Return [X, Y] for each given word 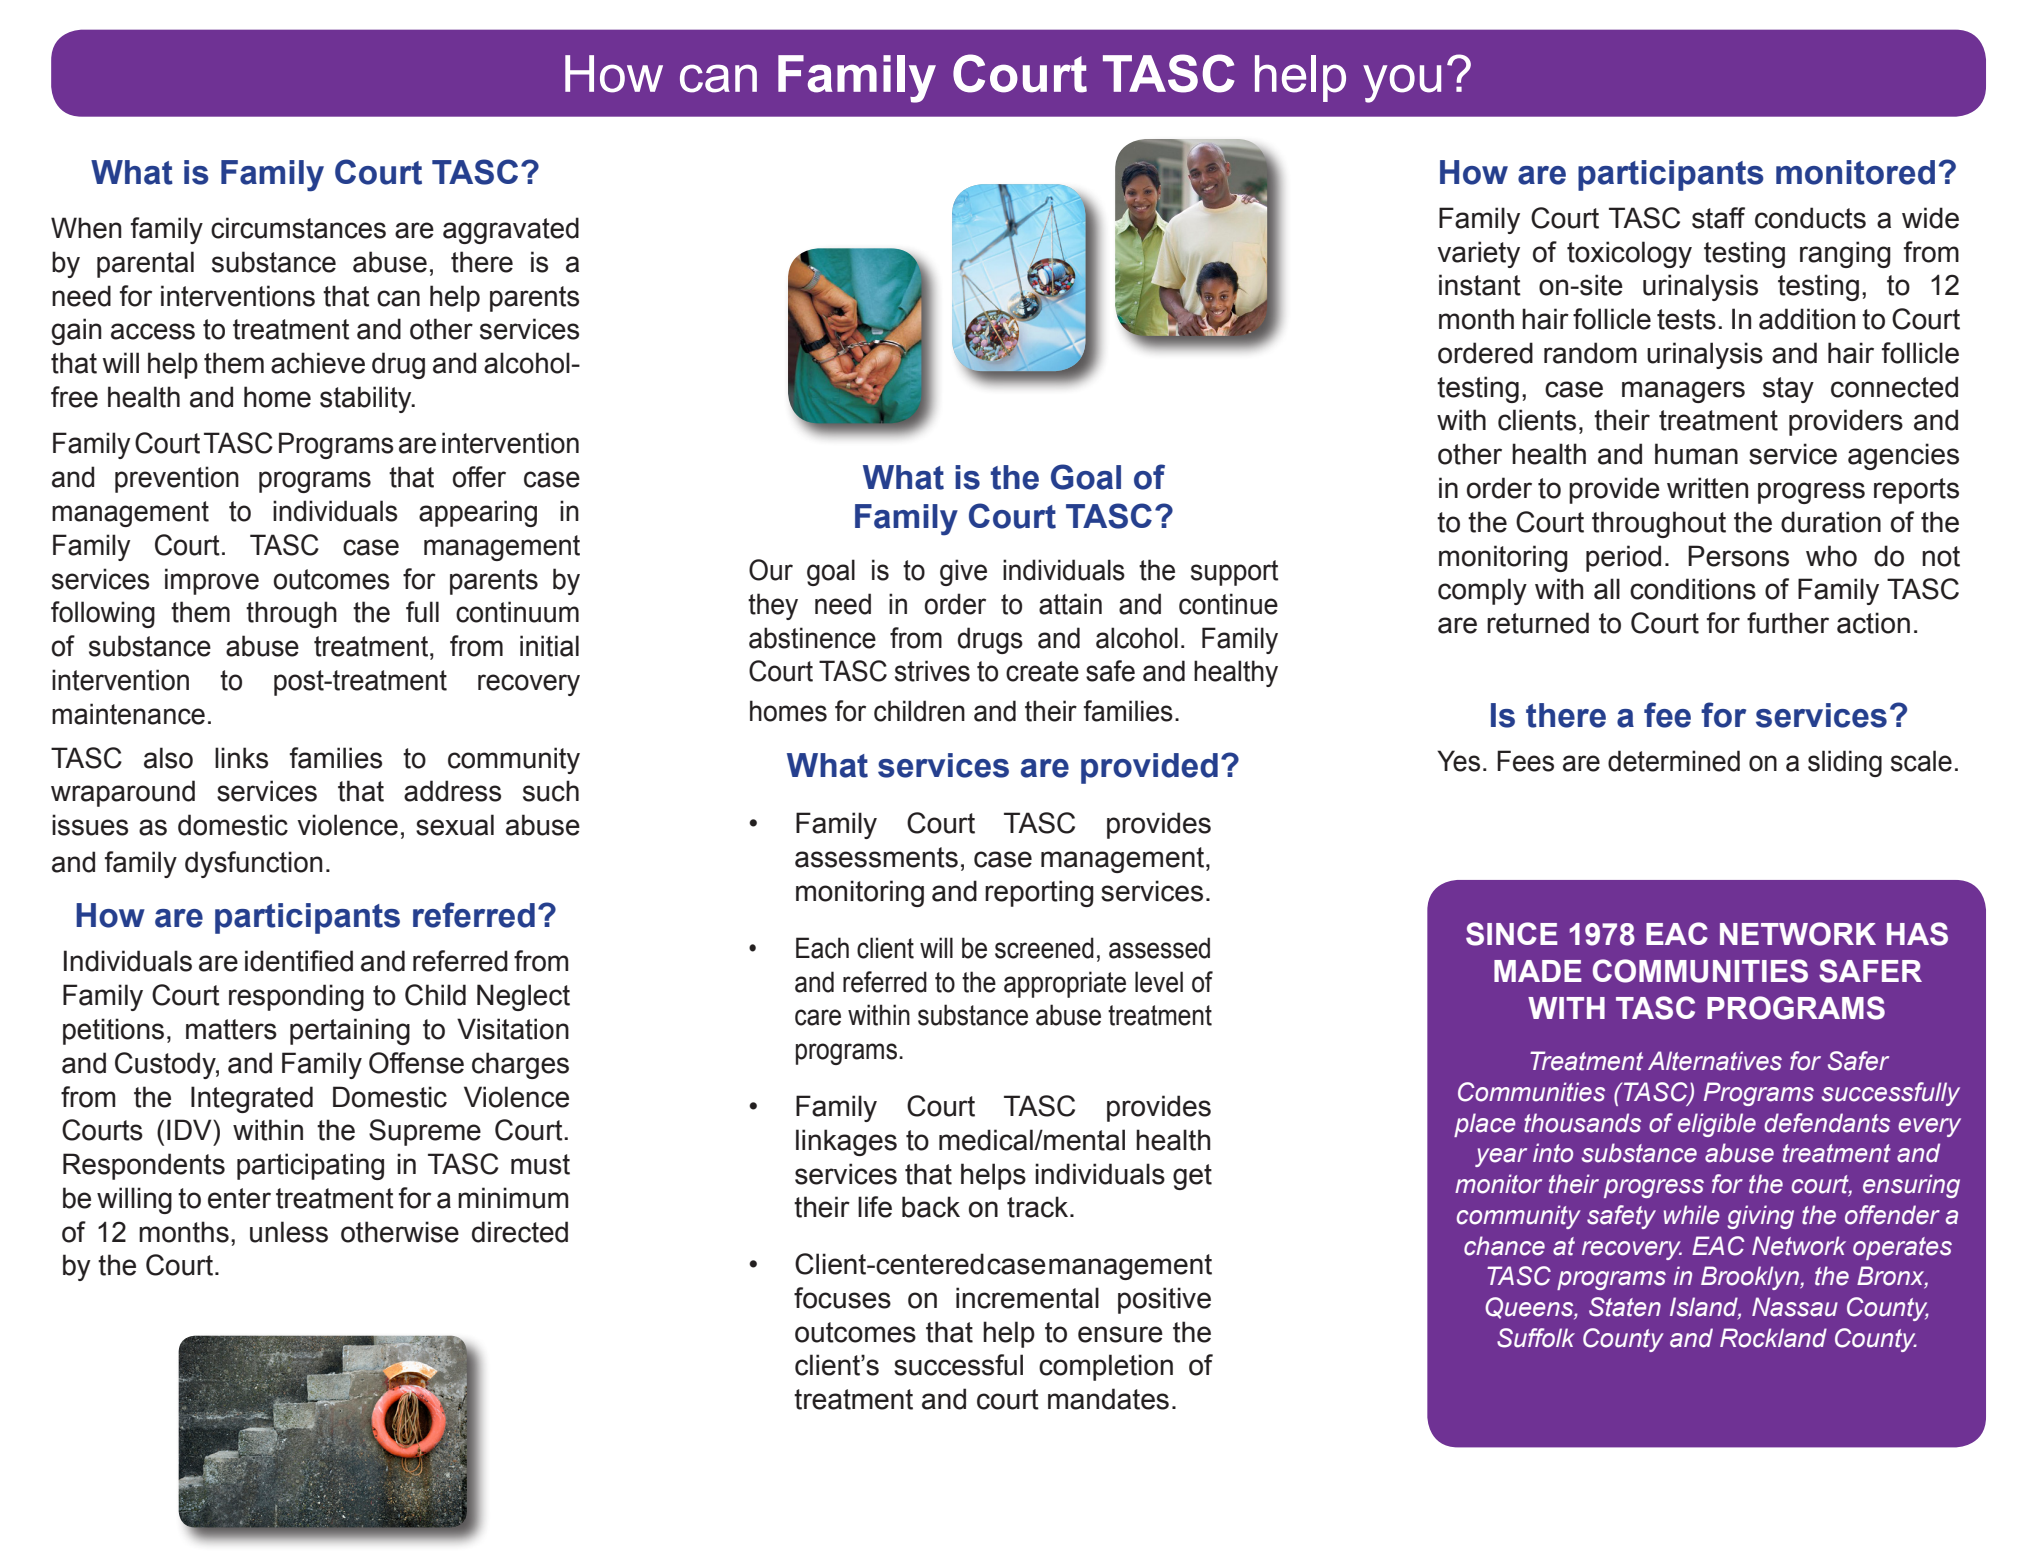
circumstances [298, 228]
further [1788, 623]
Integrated [252, 1099]
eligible [1717, 1125]
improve [212, 581]
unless [289, 1232]
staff [1718, 218]
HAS [1917, 934]
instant [1480, 285]
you [1402, 83]
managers [1683, 392]
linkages [846, 1142]
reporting [1039, 893]
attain [1070, 604]
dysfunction [254, 864]
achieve [318, 363]
